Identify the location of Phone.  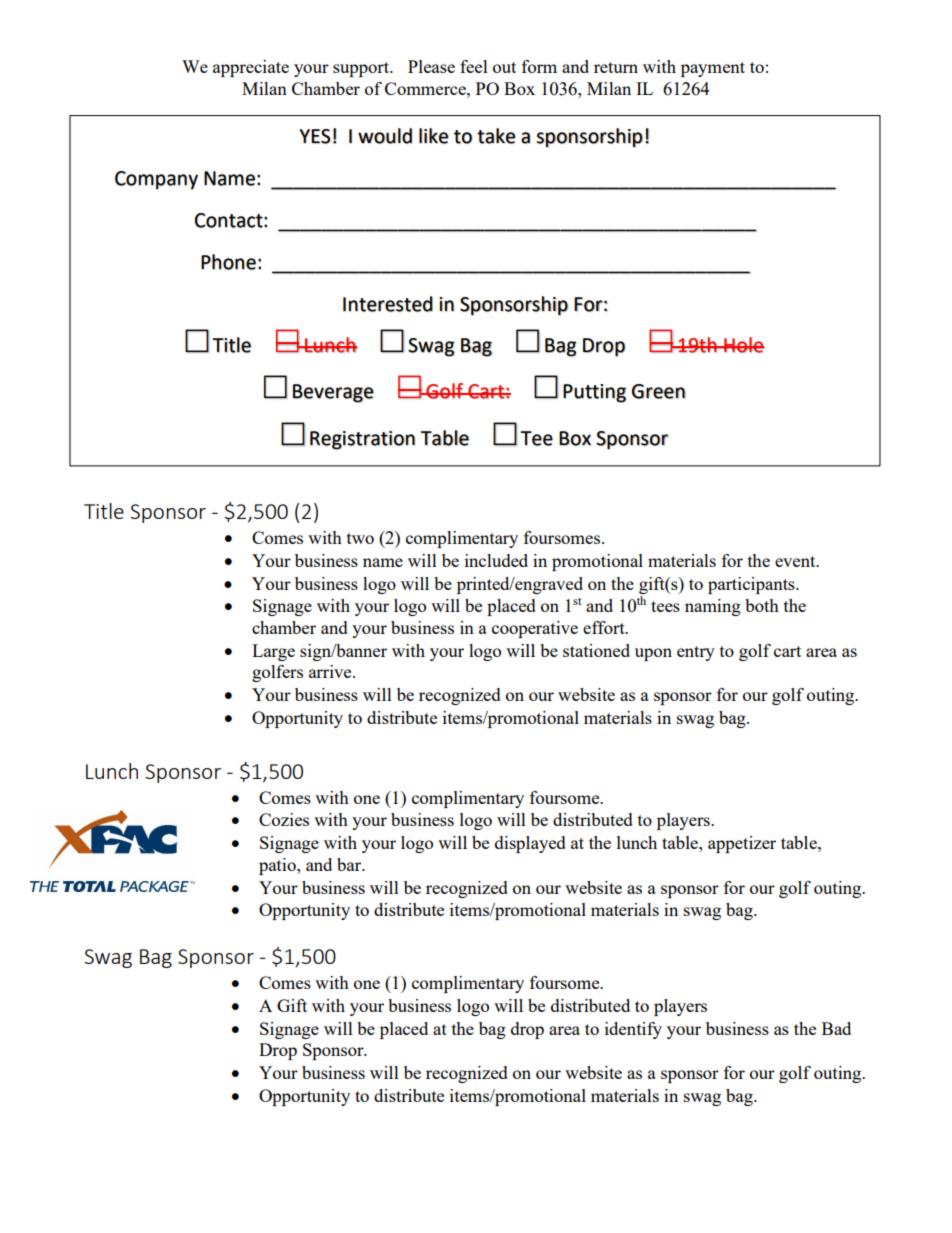
(228, 262).
